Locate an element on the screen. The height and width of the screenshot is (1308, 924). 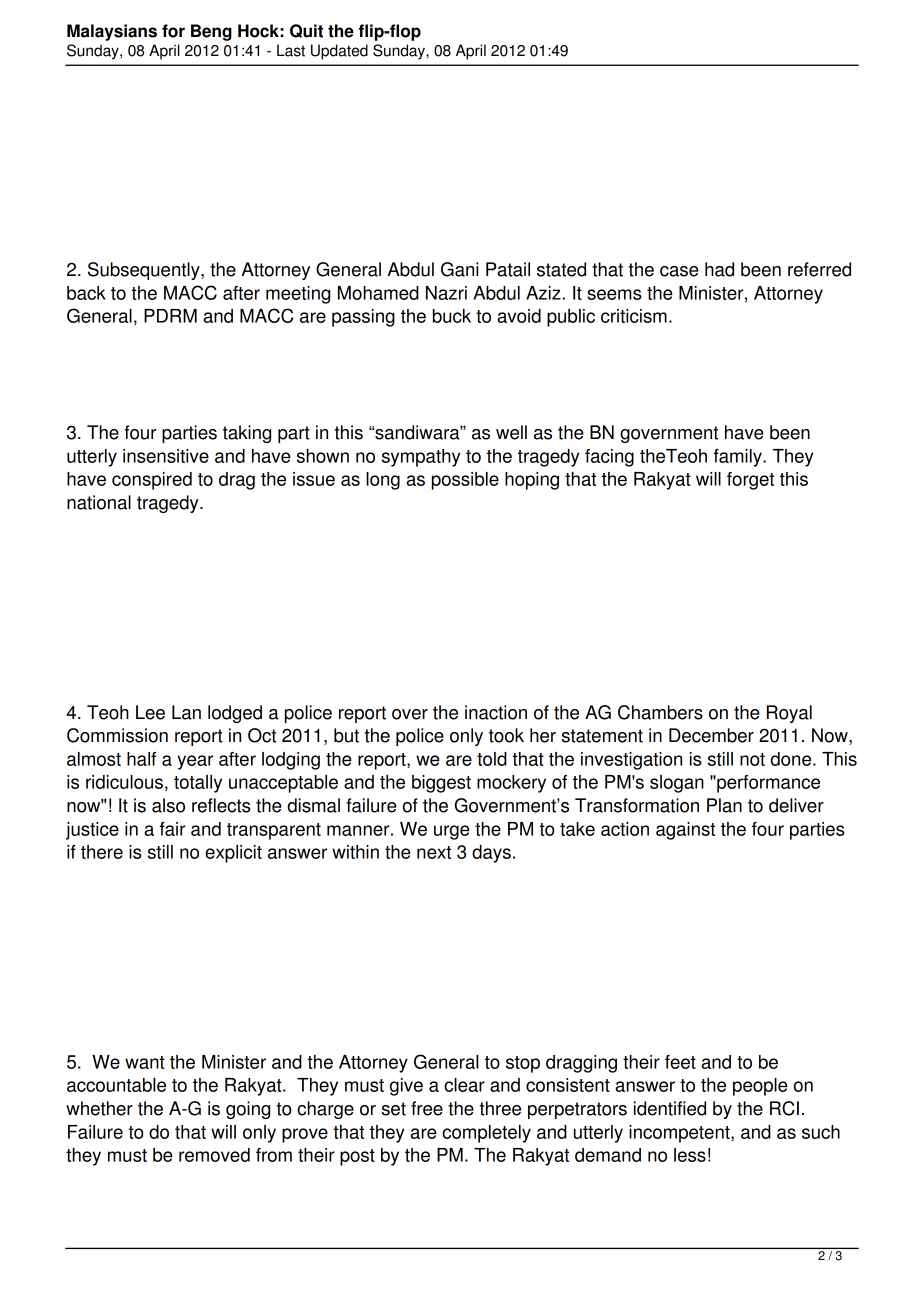
national is located at coordinates (99, 502).
